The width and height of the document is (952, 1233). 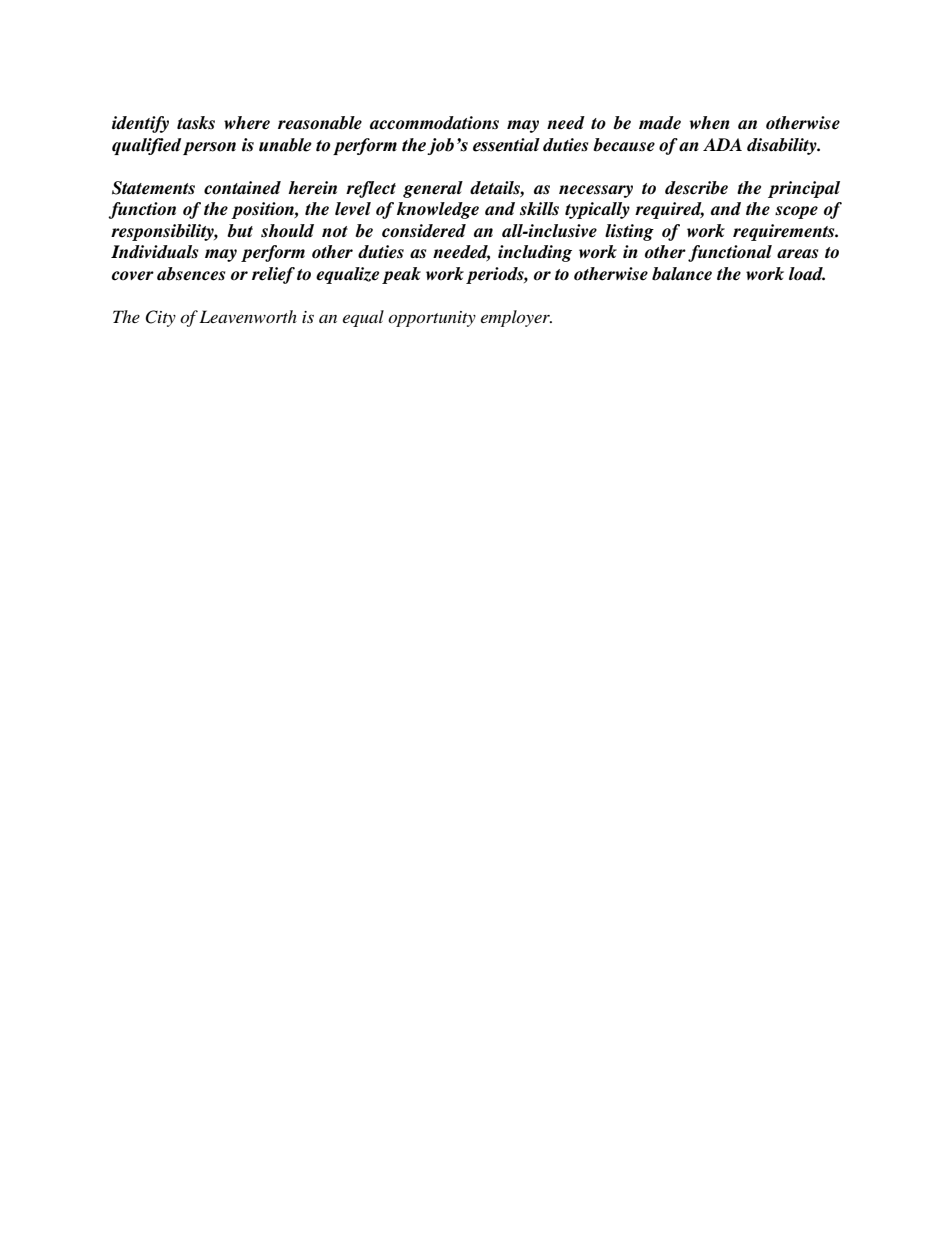 What do you see at coordinates (196, 123) in the document?
I see `tasks` at bounding box center [196, 123].
